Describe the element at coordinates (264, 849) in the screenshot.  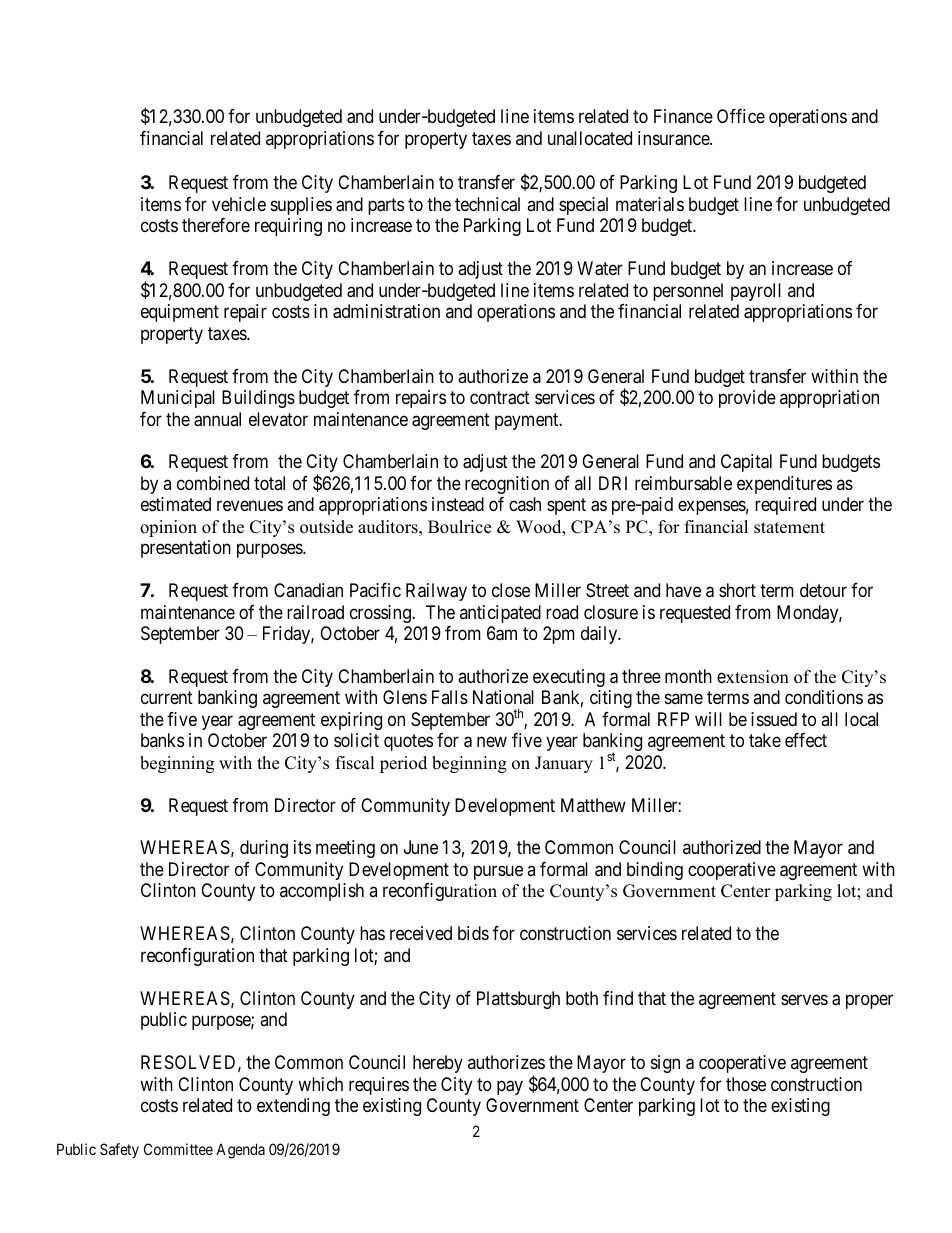
I see `during` at that location.
